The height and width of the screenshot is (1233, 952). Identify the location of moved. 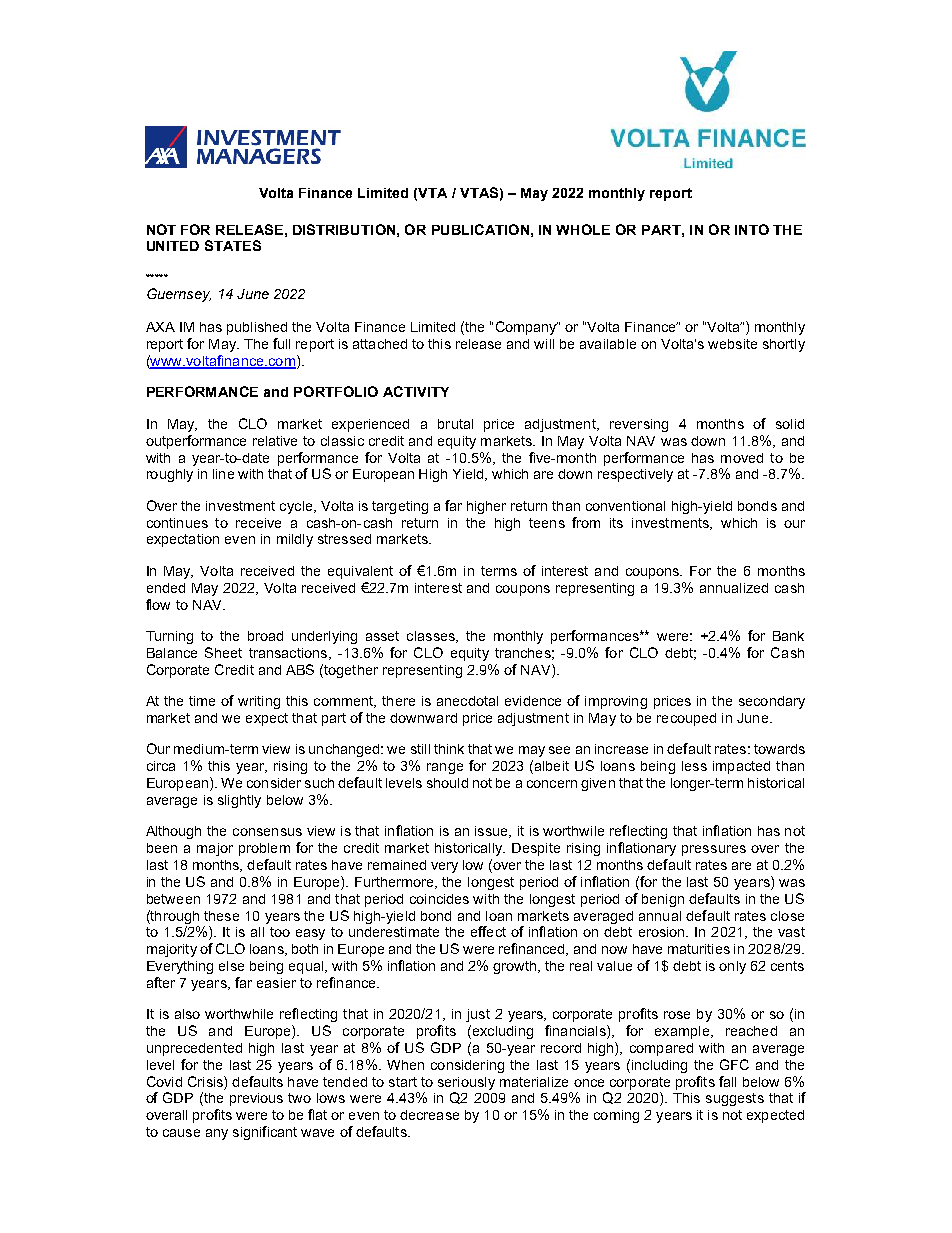
(742, 458).
